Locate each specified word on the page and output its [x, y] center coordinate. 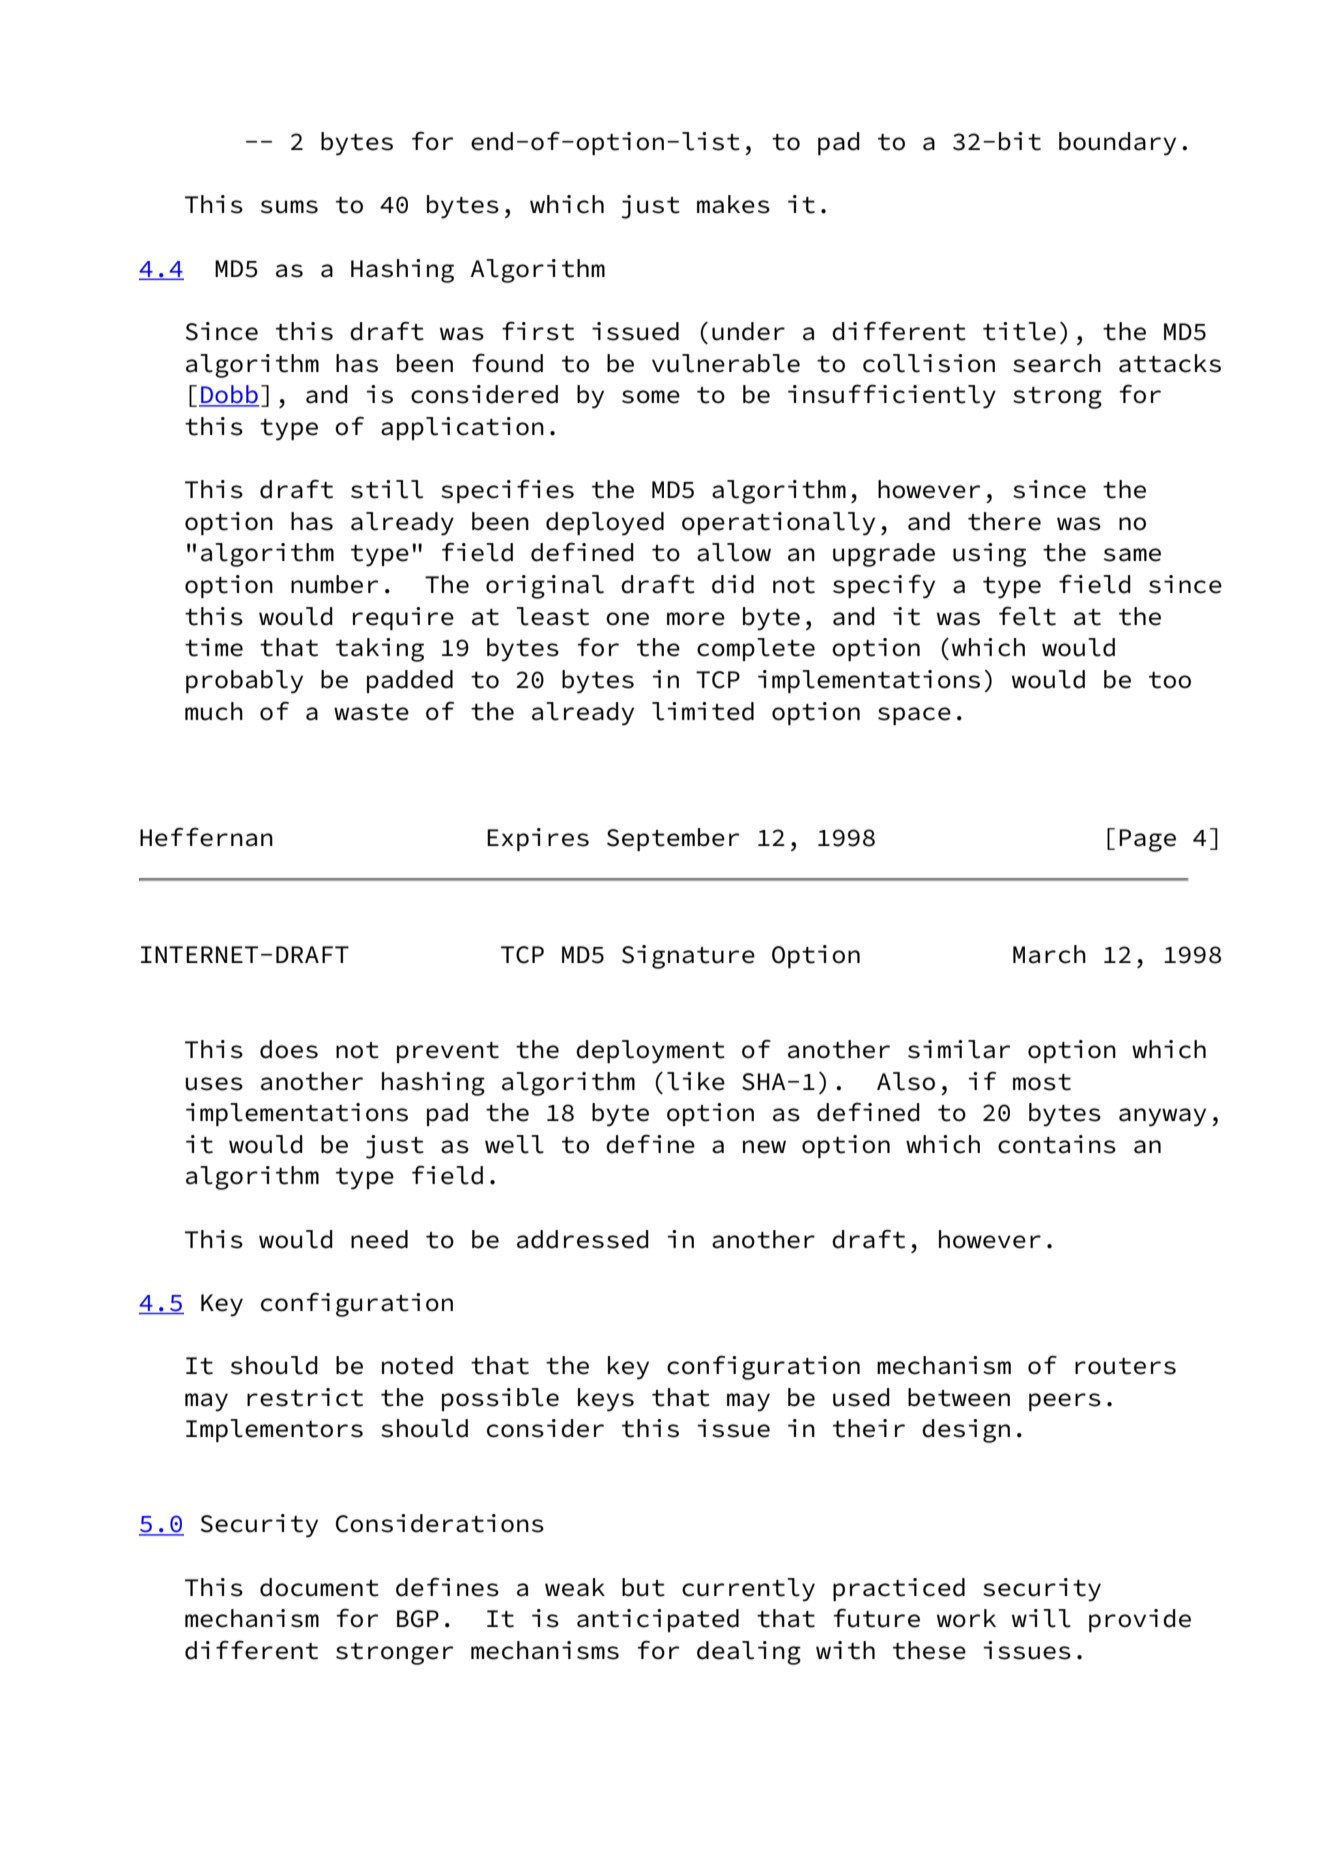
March [1049, 954]
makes [733, 204]
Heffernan [206, 837]
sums [289, 207]
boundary [1117, 144]
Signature [688, 957]
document [319, 1587]
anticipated [658, 1620]
